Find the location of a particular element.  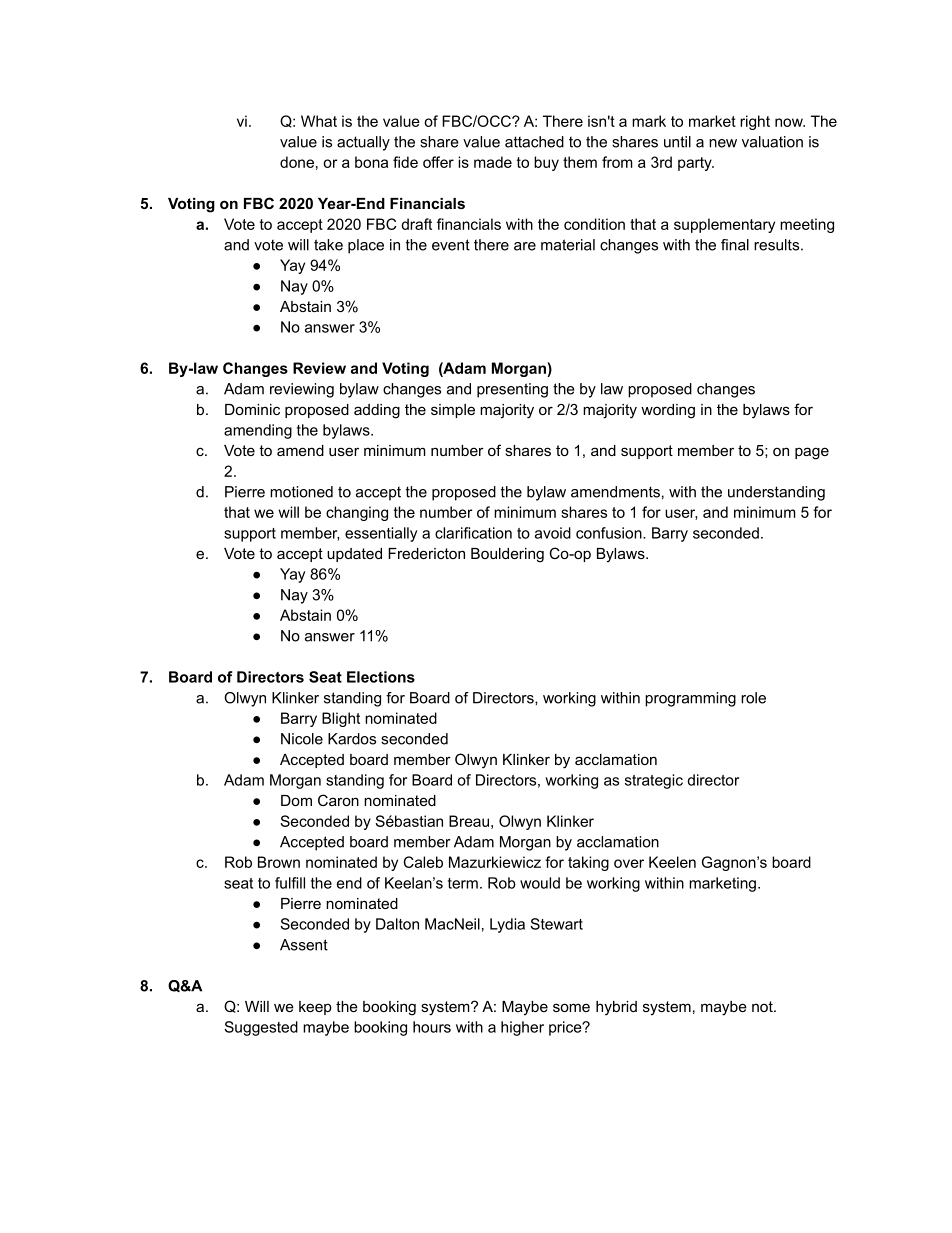

presenting is located at coordinates (512, 390).
